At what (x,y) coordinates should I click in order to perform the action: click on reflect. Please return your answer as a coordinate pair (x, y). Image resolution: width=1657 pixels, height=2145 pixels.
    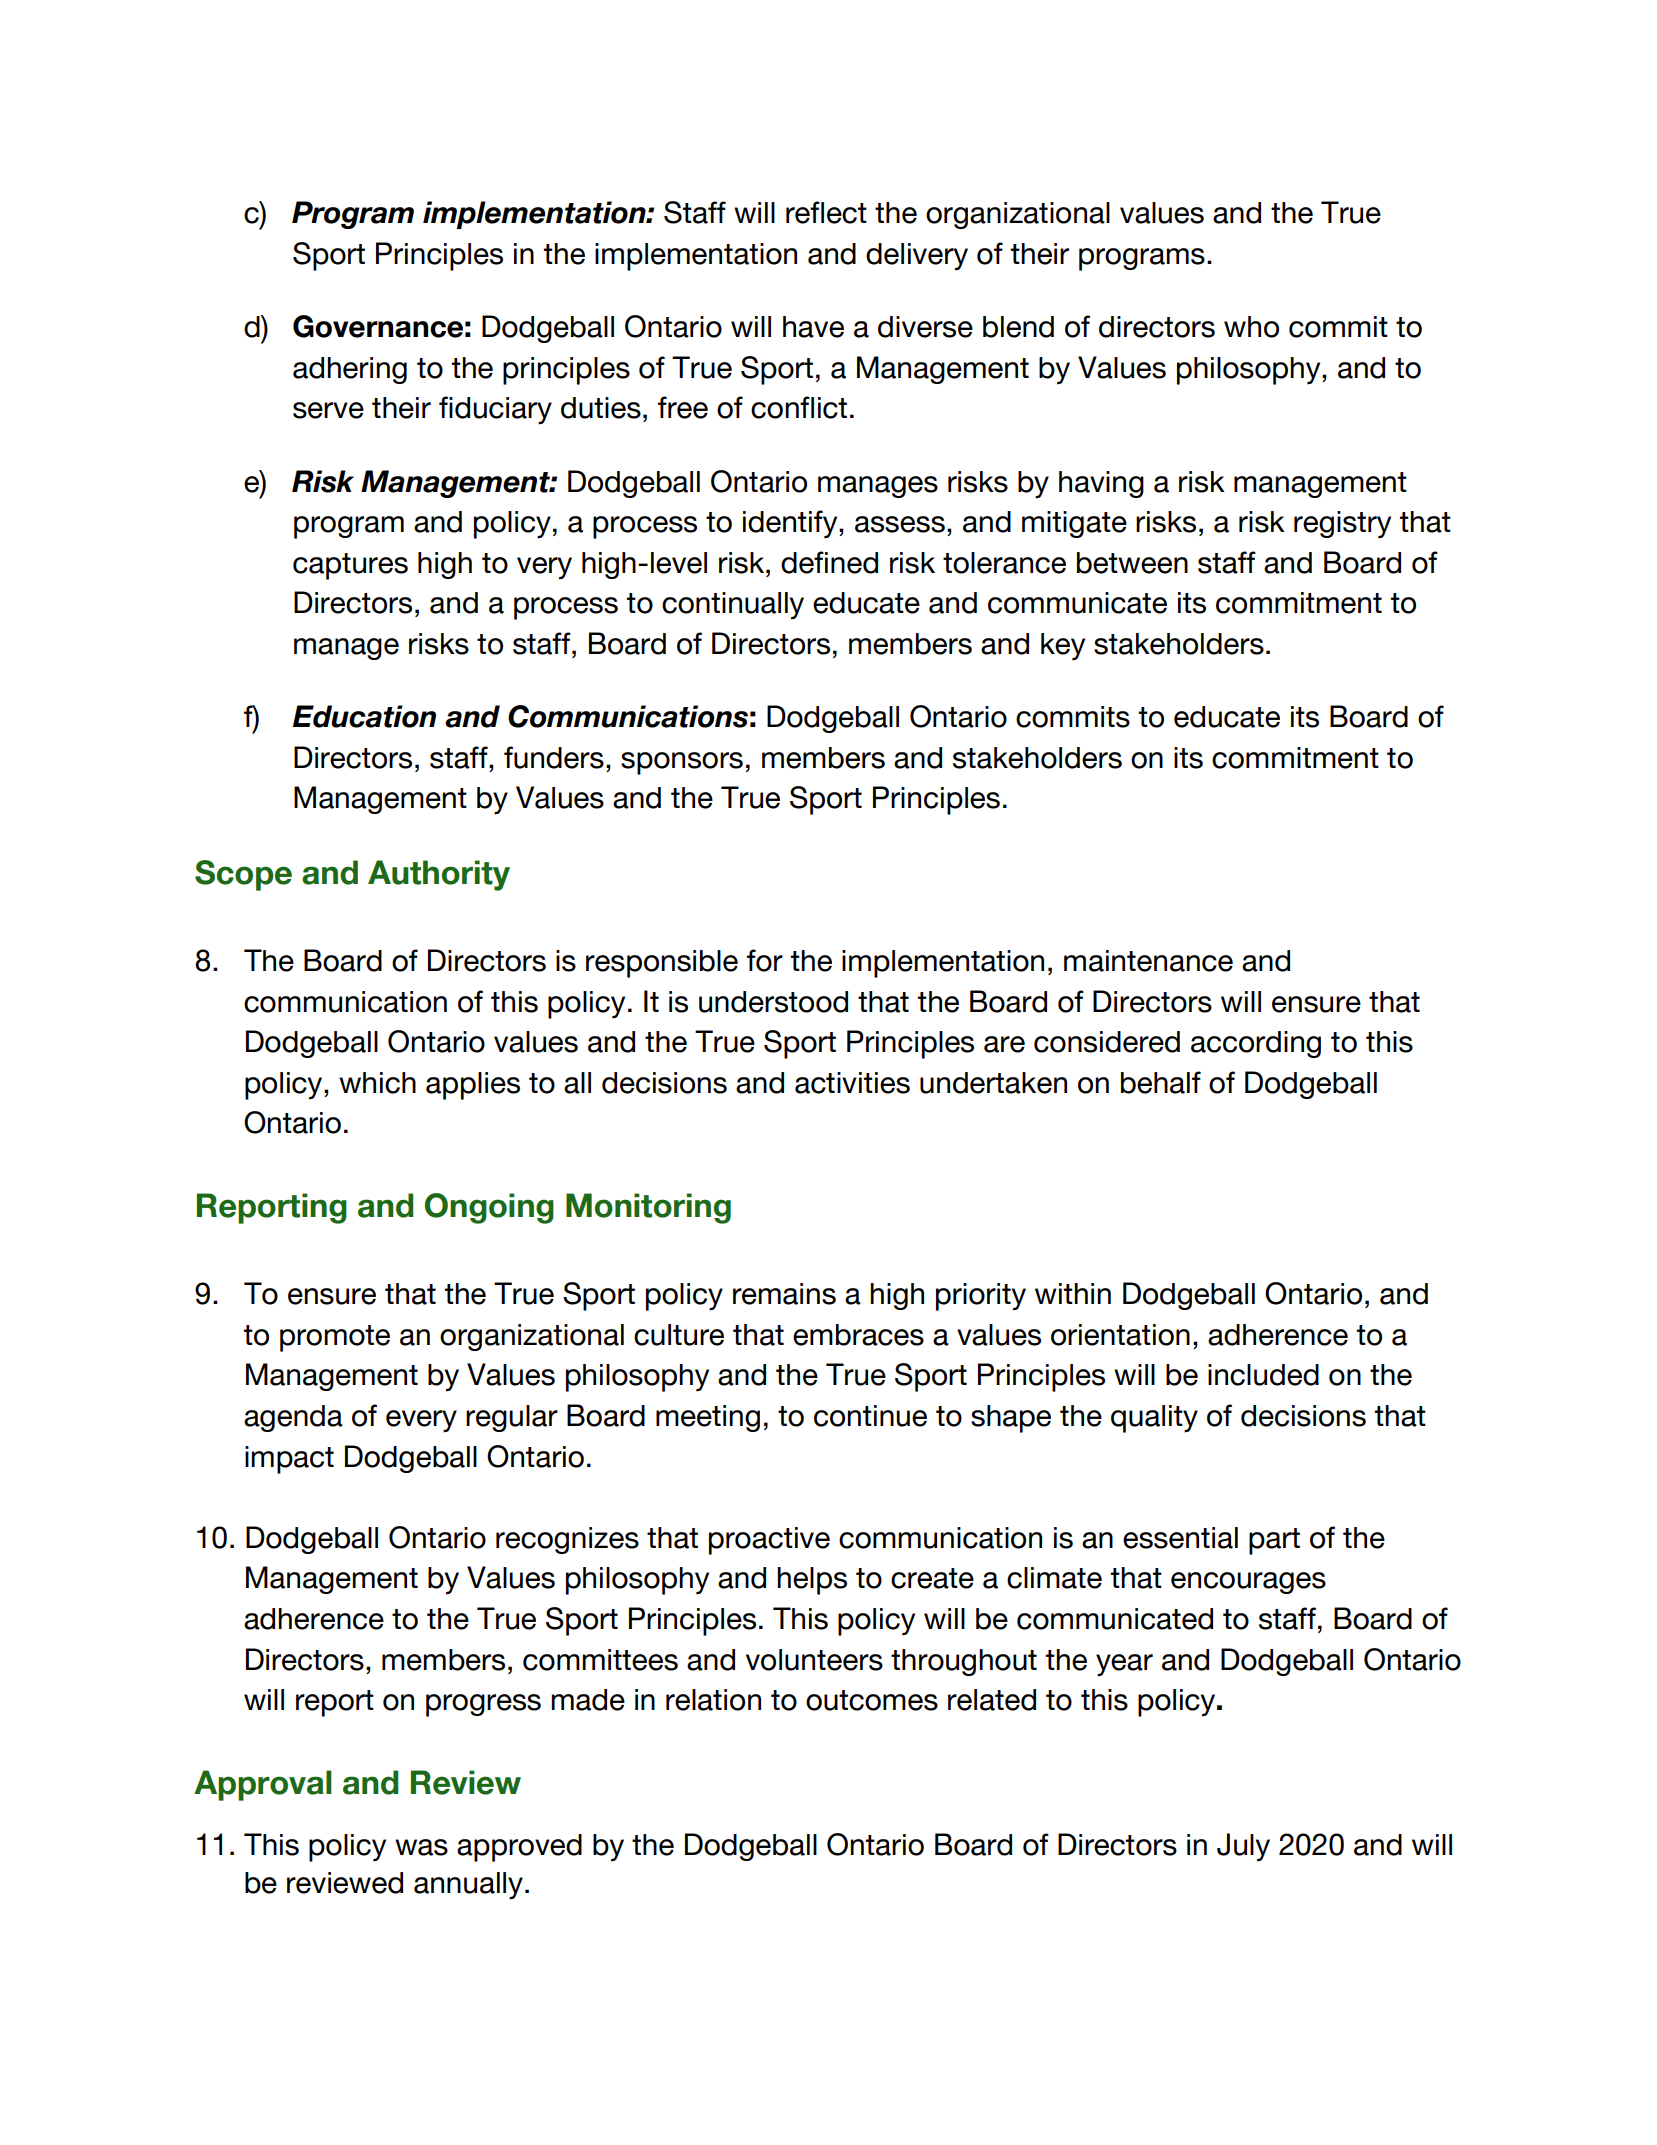
    Looking at the image, I should click on (826, 212).
